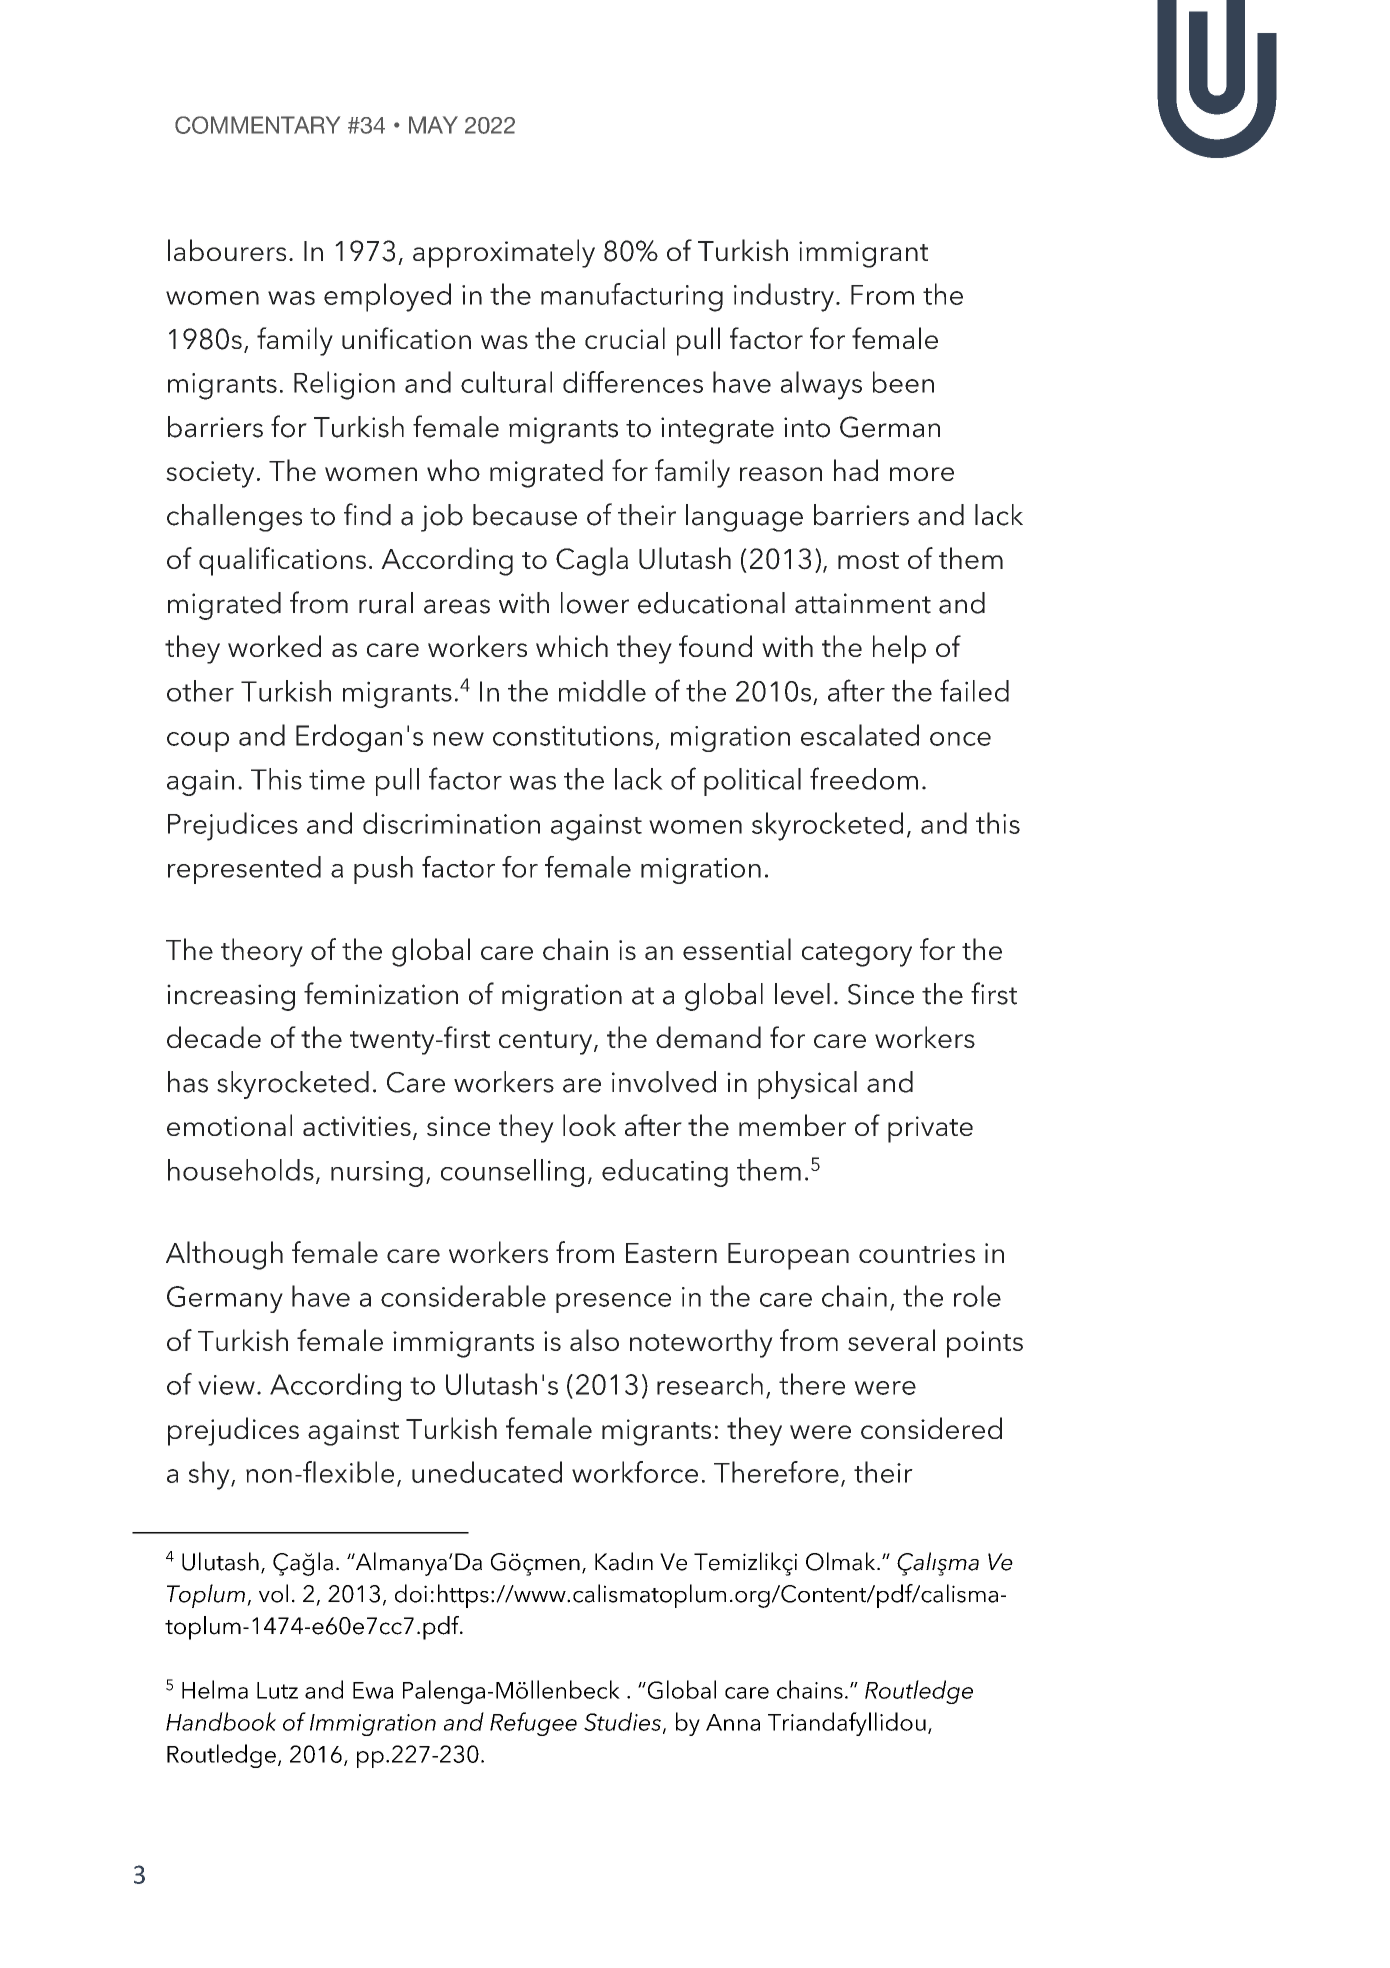 The image size is (1390, 1968). Describe the element at coordinates (547, 1043) in the page. I see `century` at that location.
